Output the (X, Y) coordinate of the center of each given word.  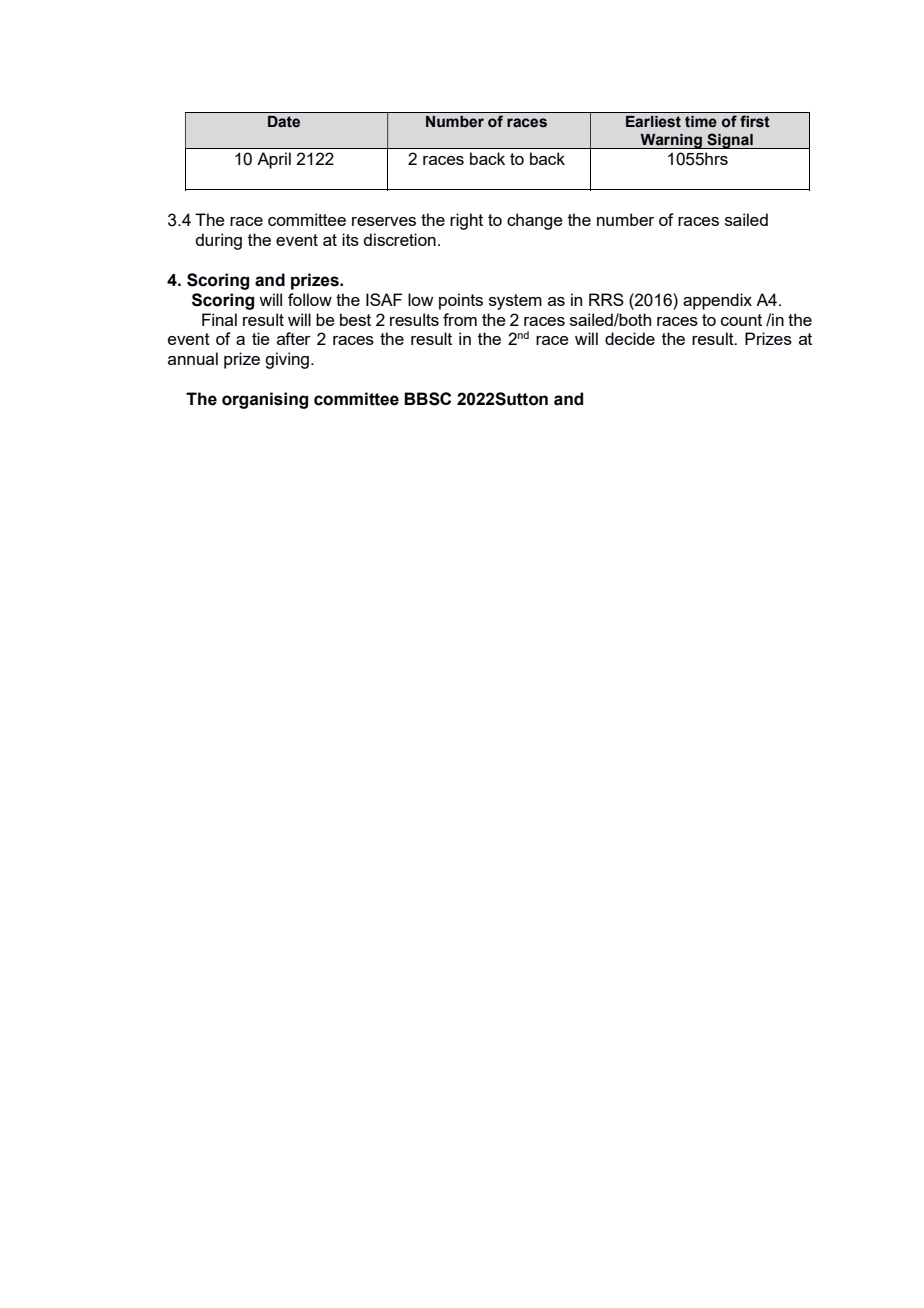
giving (287, 360)
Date (284, 122)
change (535, 221)
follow (310, 299)
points (461, 301)
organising (265, 400)
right (466, 221)
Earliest (653, 122)
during (218, 241)
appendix (717, 301)
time (701, 122)
